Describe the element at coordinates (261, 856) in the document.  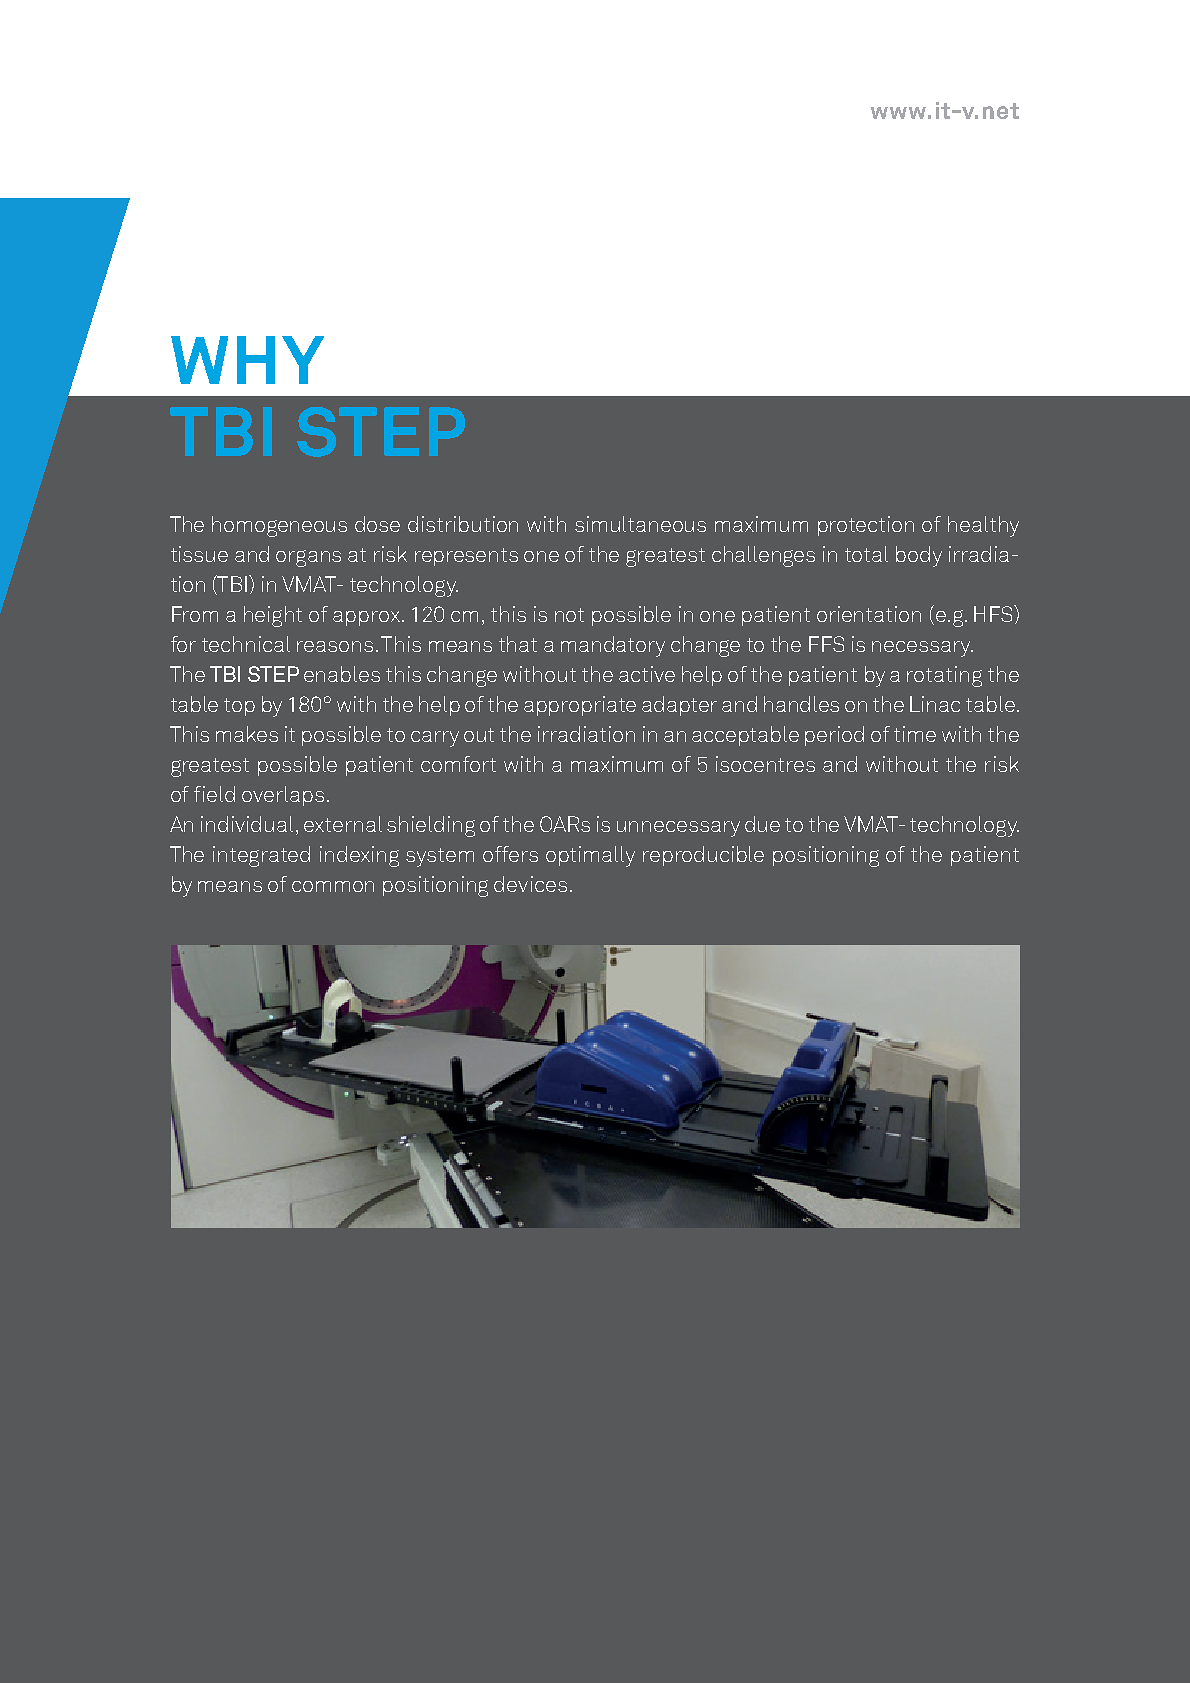
I see `integrated` at that location.
